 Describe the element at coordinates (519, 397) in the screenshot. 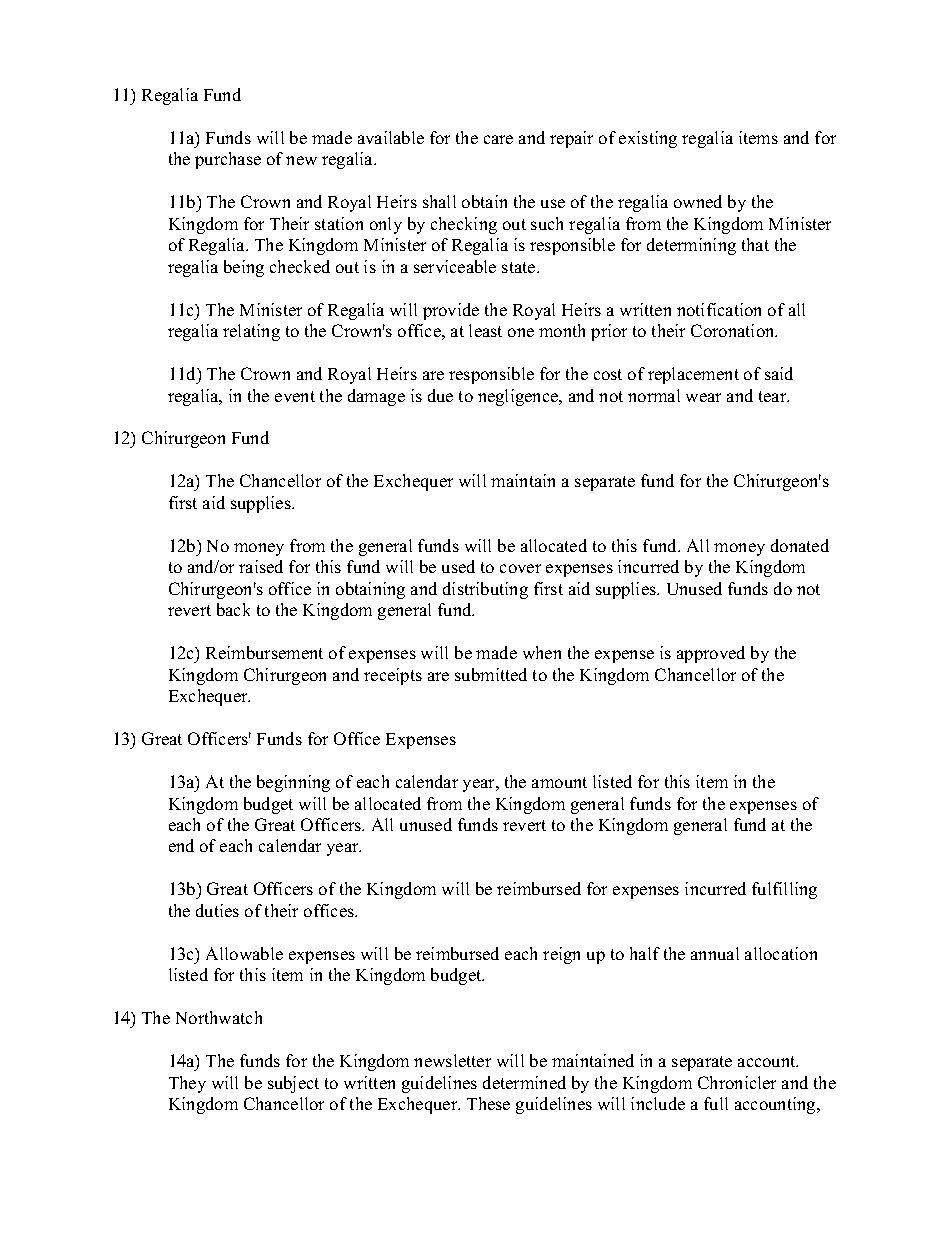

I see `negligence` at that location.
